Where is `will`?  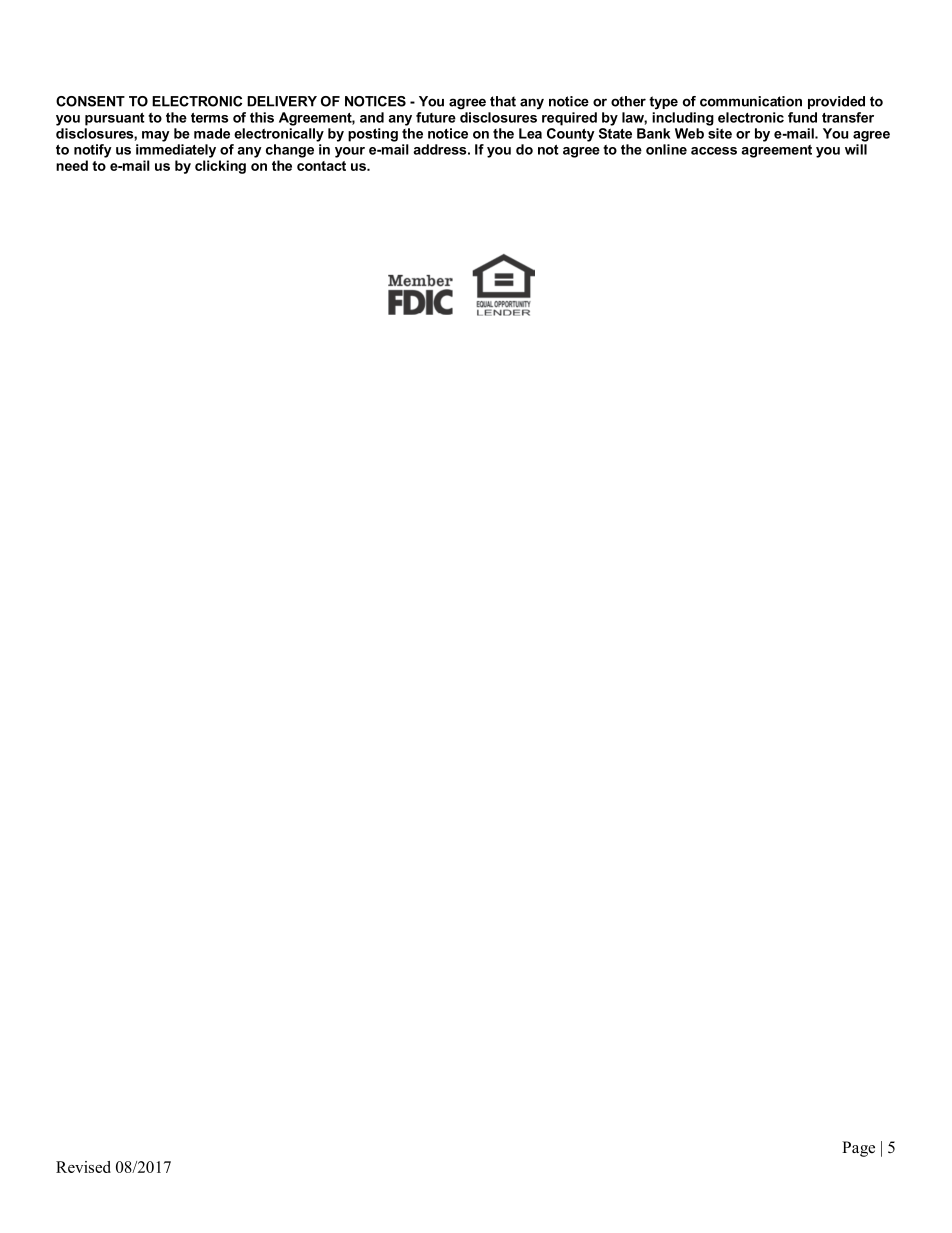 will is located at coordinates (856, 149).
